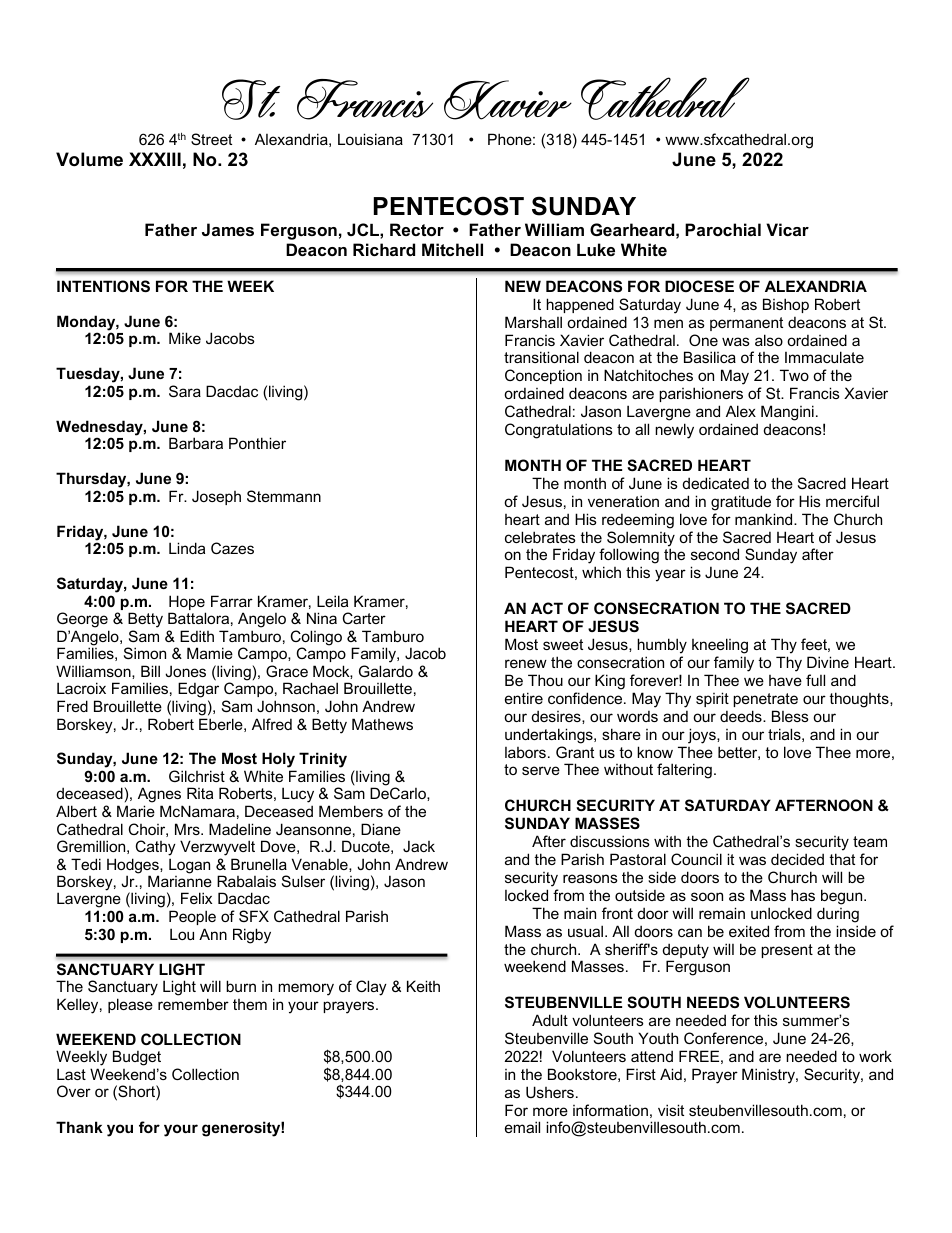 The height and width of the image is (1233, 952). What do you see at coordinates (197, 636) in the image?
I see `Edith` at bounding box center [197, 636].
